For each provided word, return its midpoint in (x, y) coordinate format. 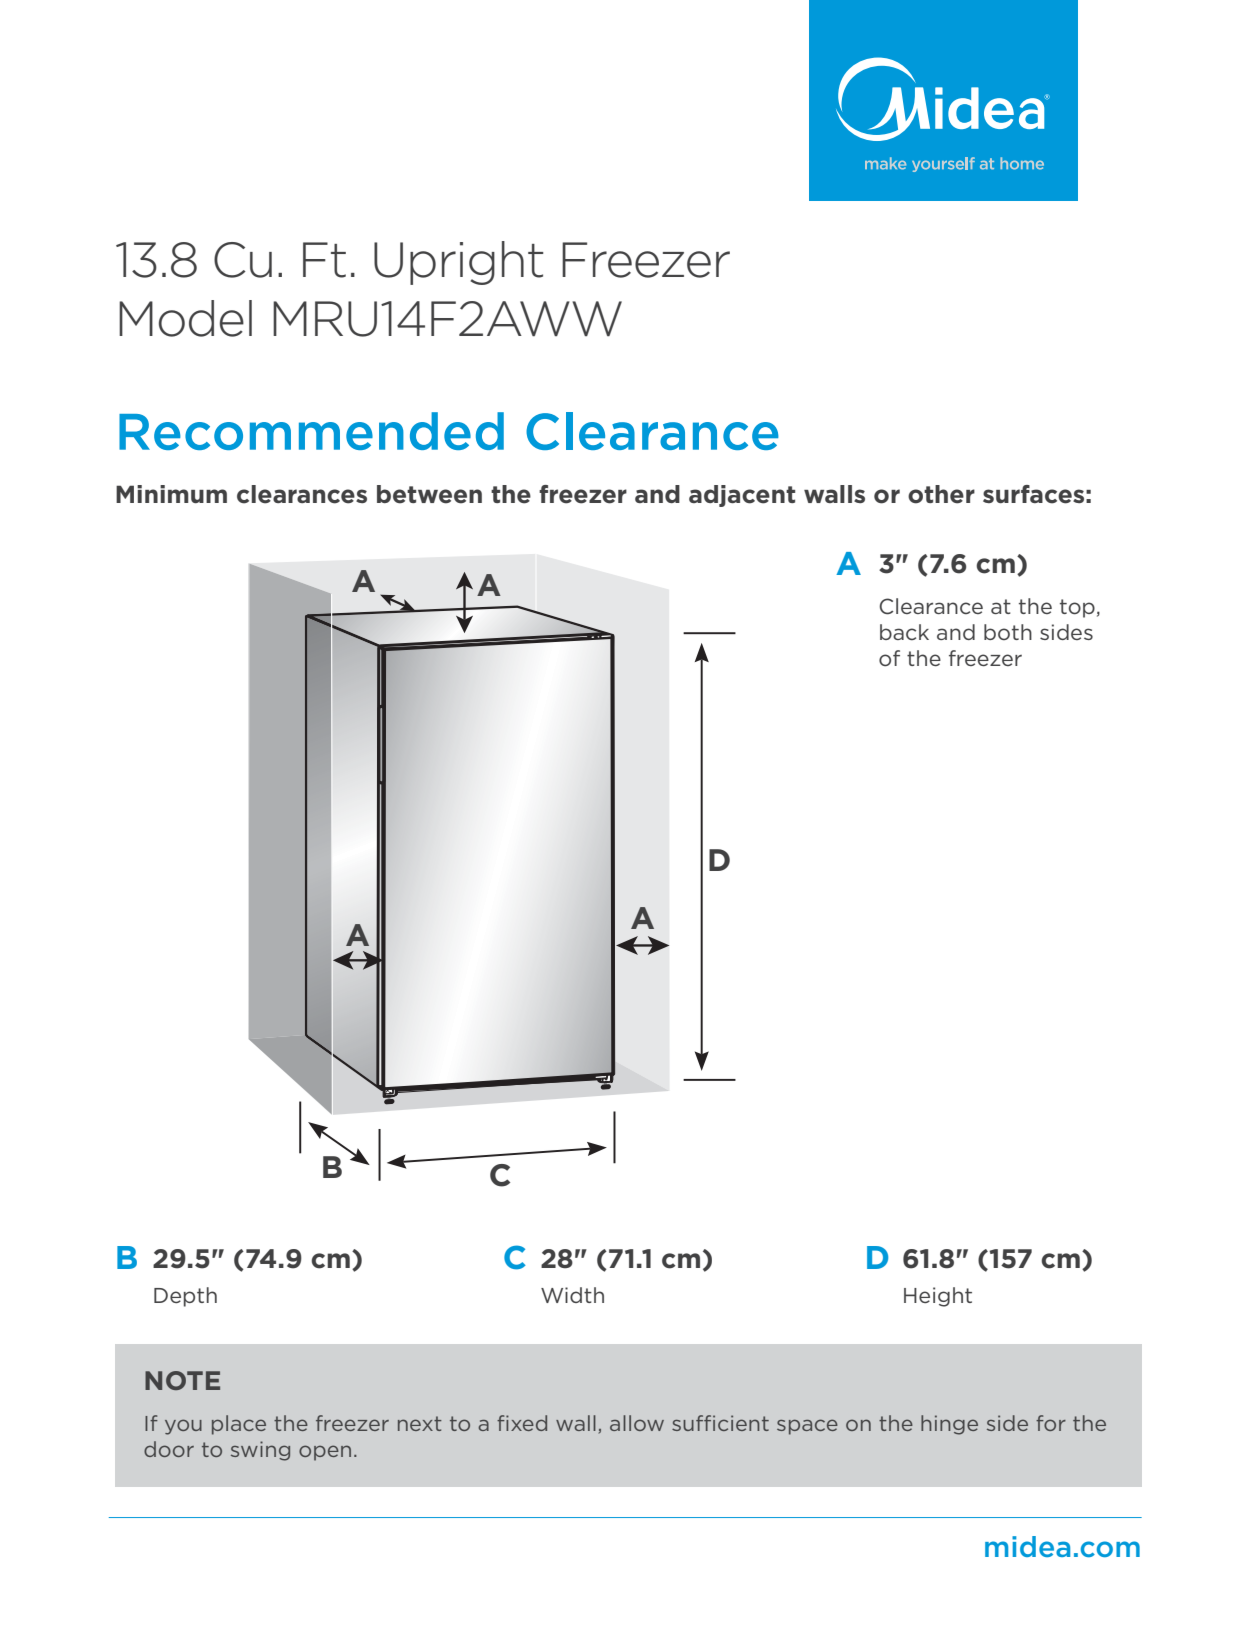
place (239, 1425)
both (1008, 632)
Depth (185, 1297)
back (904, 632)
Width (572, 1295)
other (941, 494)
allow (637, 1423)
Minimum (171, 494)
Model (185, 318)
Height (938, 1297)
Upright (458, 263)
